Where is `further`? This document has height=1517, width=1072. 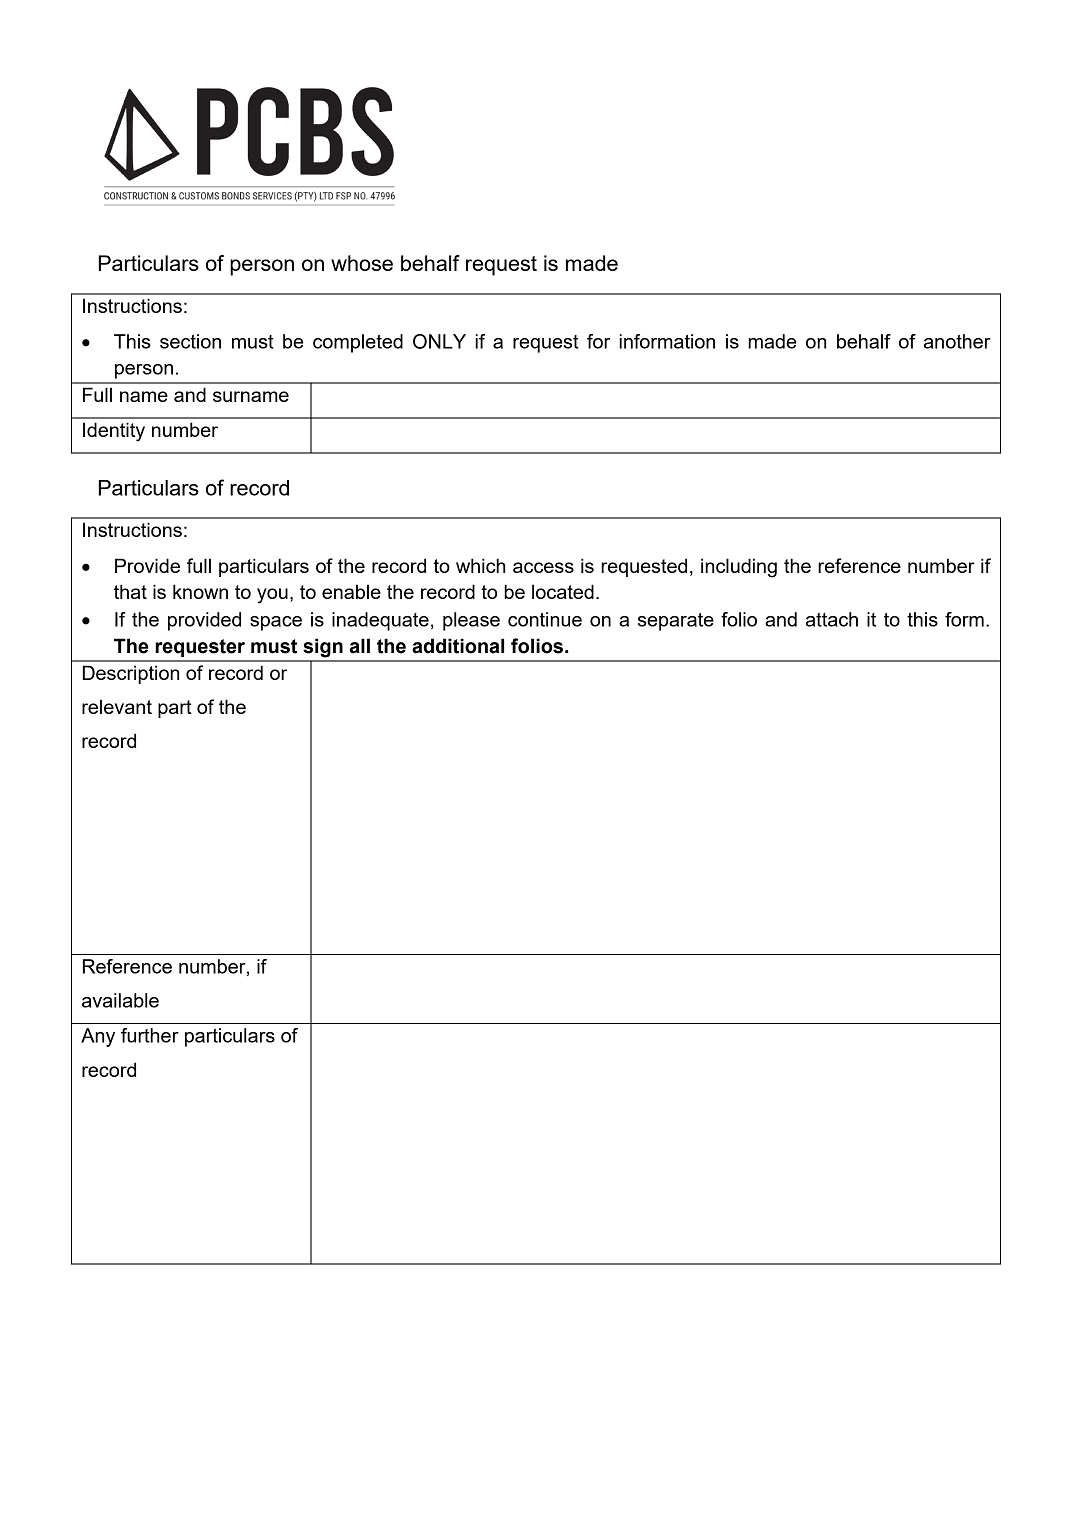 further is located at coordinates (150, 1035).
